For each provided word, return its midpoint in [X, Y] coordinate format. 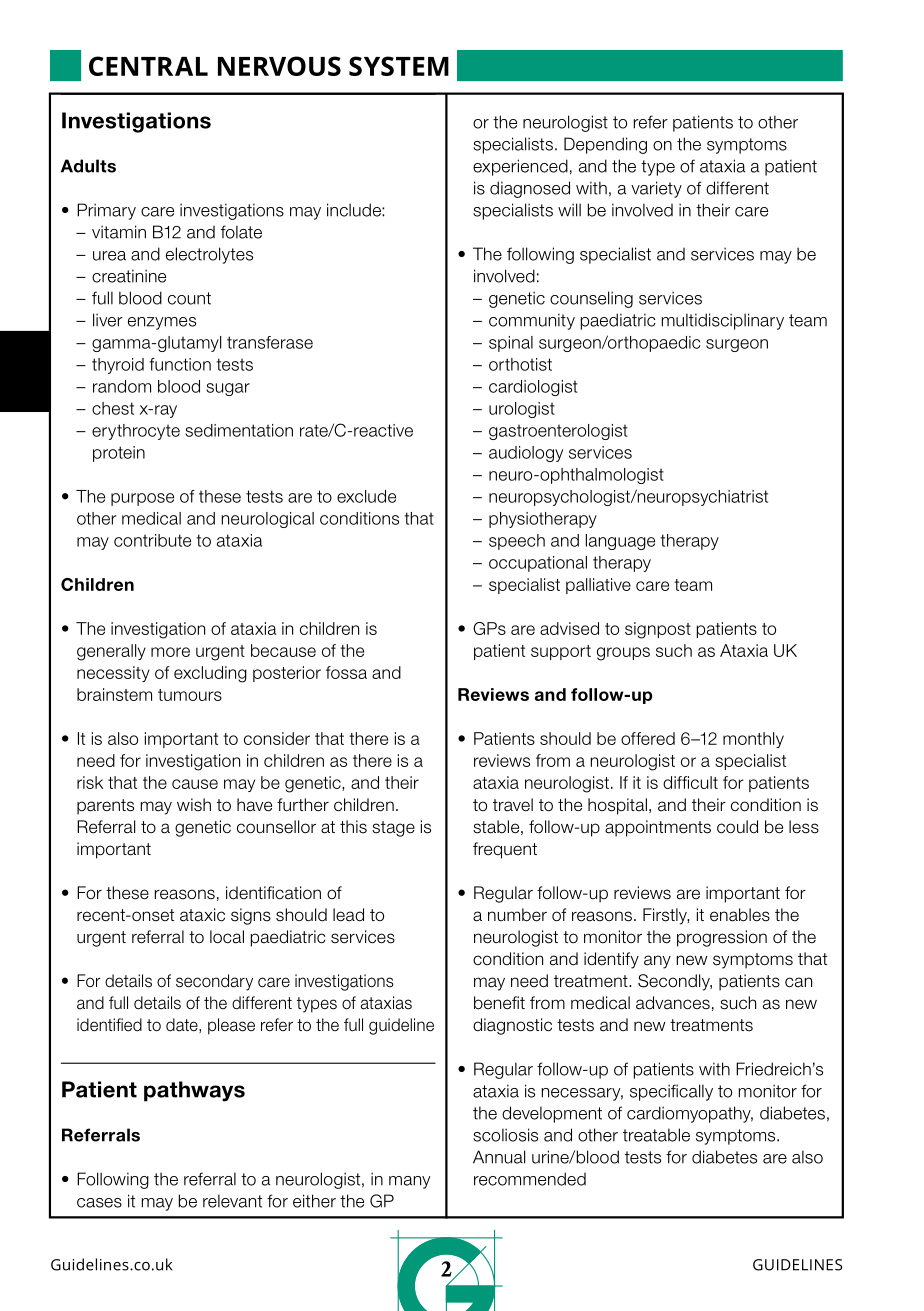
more [170, 652]
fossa [346, 672]
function [180, 364]
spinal [511, 344]
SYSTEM [399, 66]
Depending [605, 145]
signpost [658, 630]
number [517, 915]
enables [740, 915]
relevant [232, 1201]
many [409, 1182]
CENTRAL [148, 66]
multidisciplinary [723, 321]
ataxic [202, 915]
